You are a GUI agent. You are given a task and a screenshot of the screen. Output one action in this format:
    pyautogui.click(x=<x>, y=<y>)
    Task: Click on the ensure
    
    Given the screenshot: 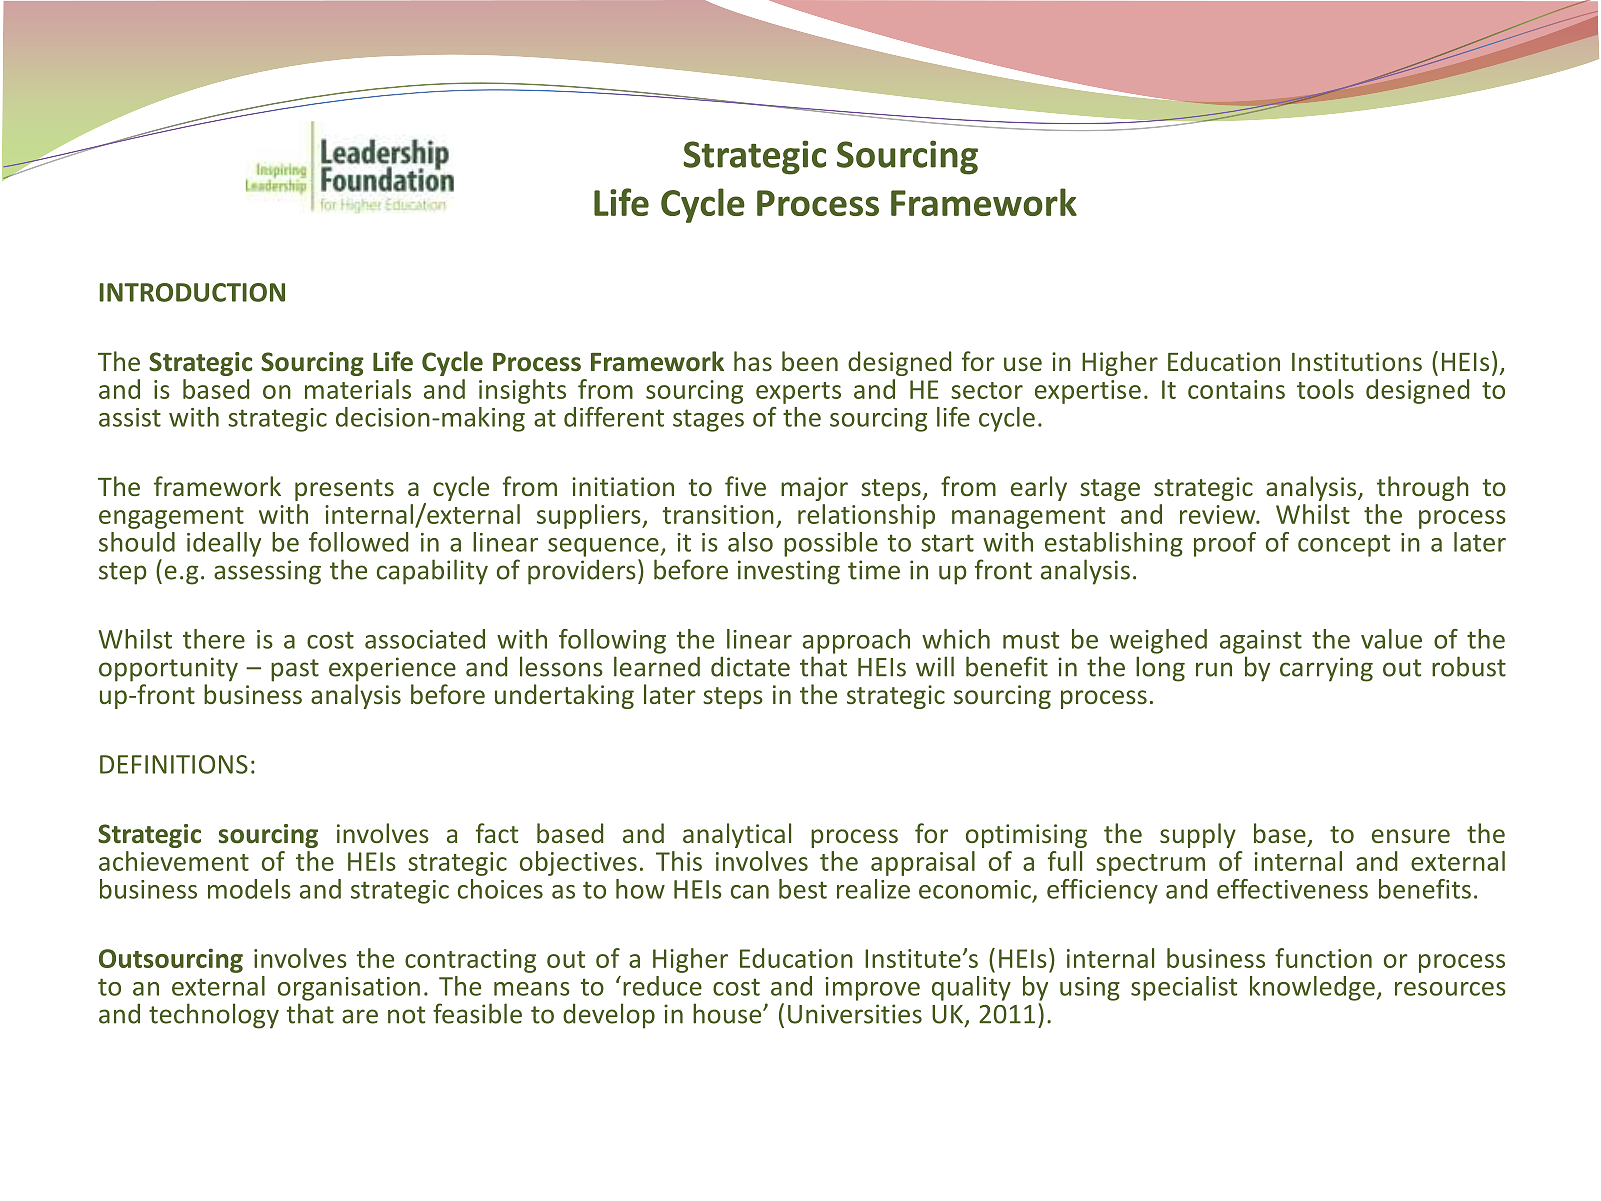 What is the action you would take?
    pyautogui.click(x=1411, y=836)
